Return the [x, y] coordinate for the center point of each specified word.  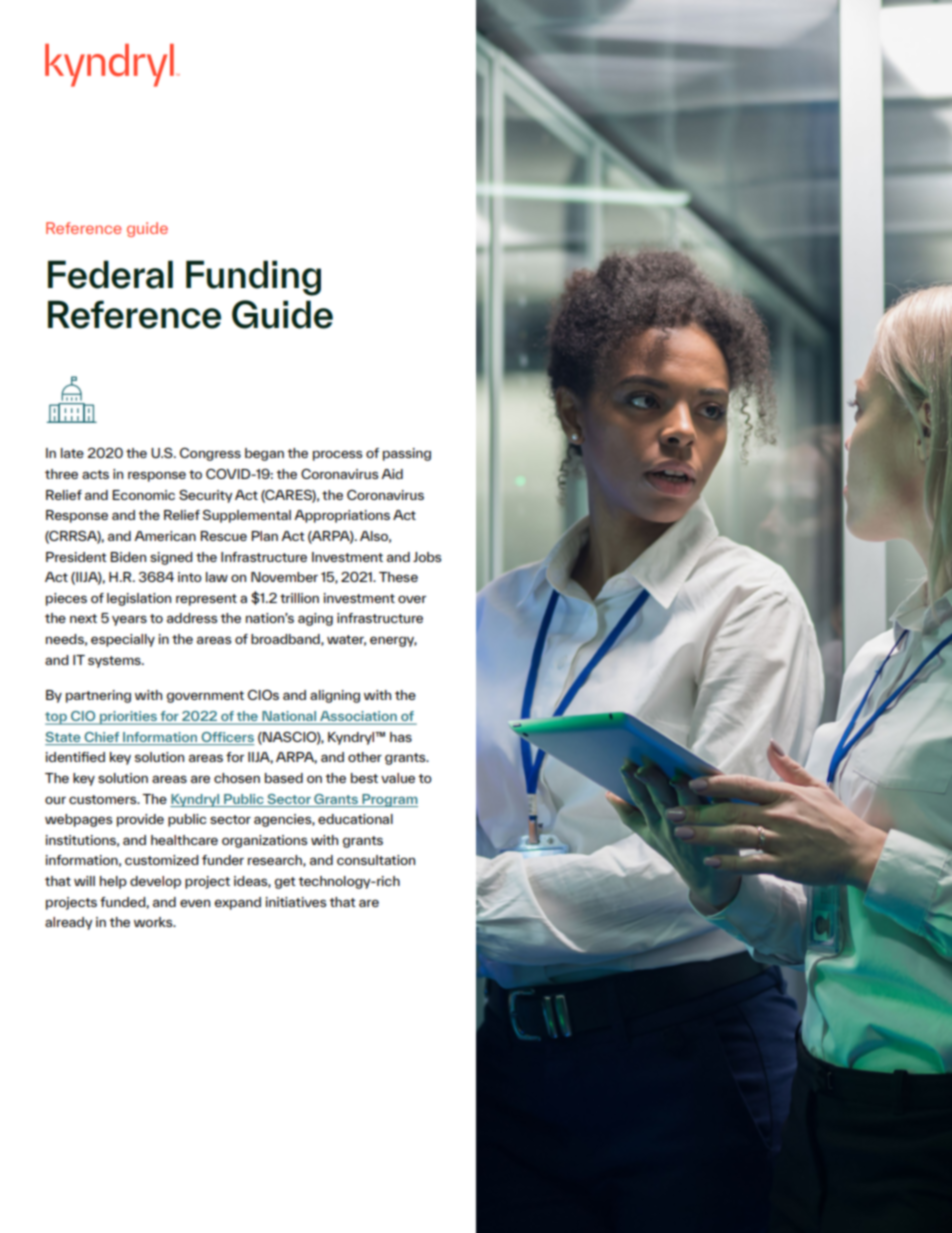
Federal [110, 274]
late [72, 453]
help [113, 882]
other [365, 757]
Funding [253, 278]
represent [206, 600]
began [264, 454]
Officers [227, 737]
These [398, 577]
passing [407, 454]
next [83, 618]
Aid [392, 474]
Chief [102, 737]
